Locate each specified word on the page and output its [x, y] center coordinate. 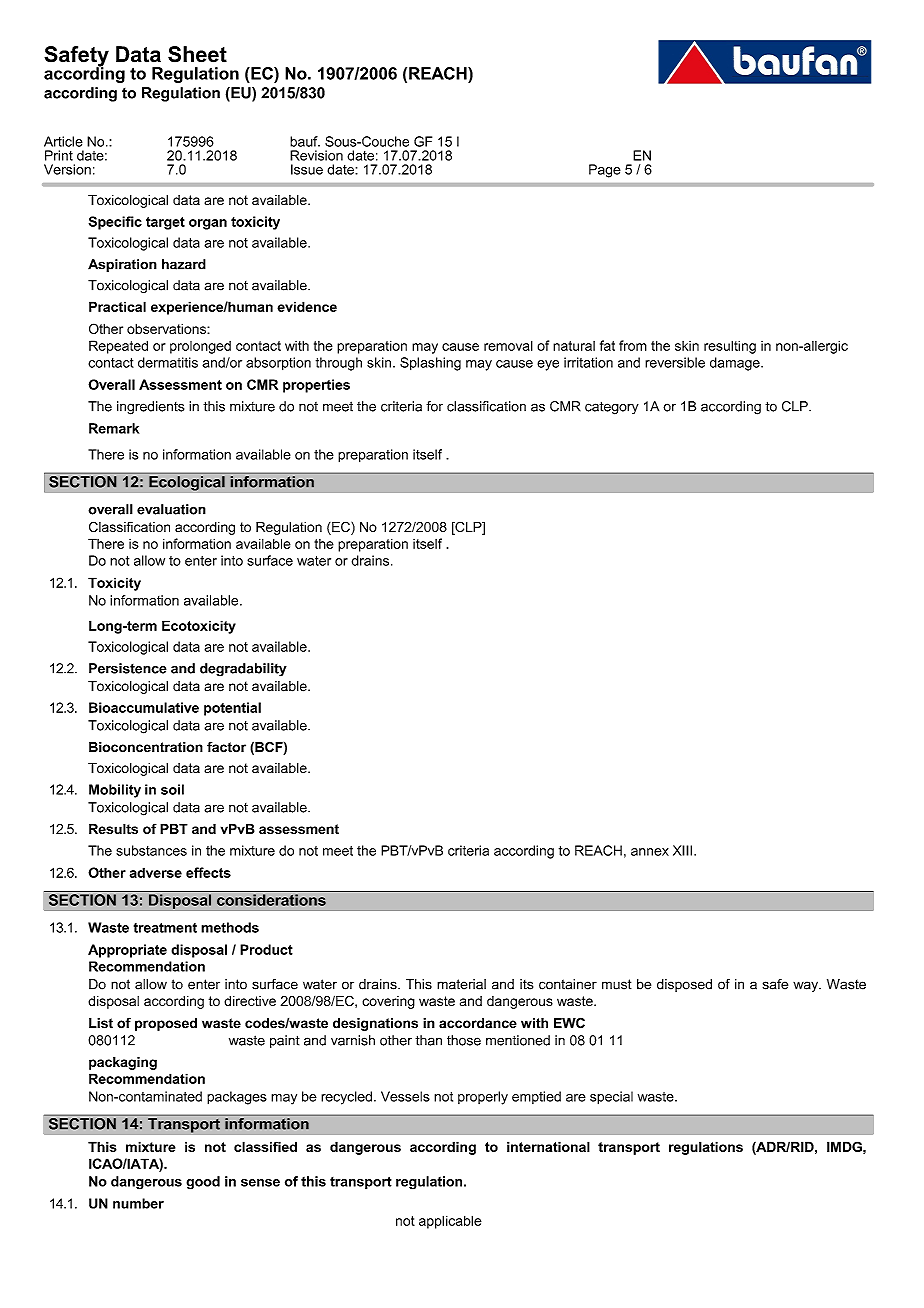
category [612, 408]
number [138, 1203]
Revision [316, 155]
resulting [730, 347]
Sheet [197, 54]
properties [316, 386]
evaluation [171, 509]
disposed [684, 985]
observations [167, 328]
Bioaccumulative [144, 707]
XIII [682, 850]
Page [605, 171]
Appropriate [127, 951]
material [461, 984]
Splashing [430, 364]
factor [226, 747]
